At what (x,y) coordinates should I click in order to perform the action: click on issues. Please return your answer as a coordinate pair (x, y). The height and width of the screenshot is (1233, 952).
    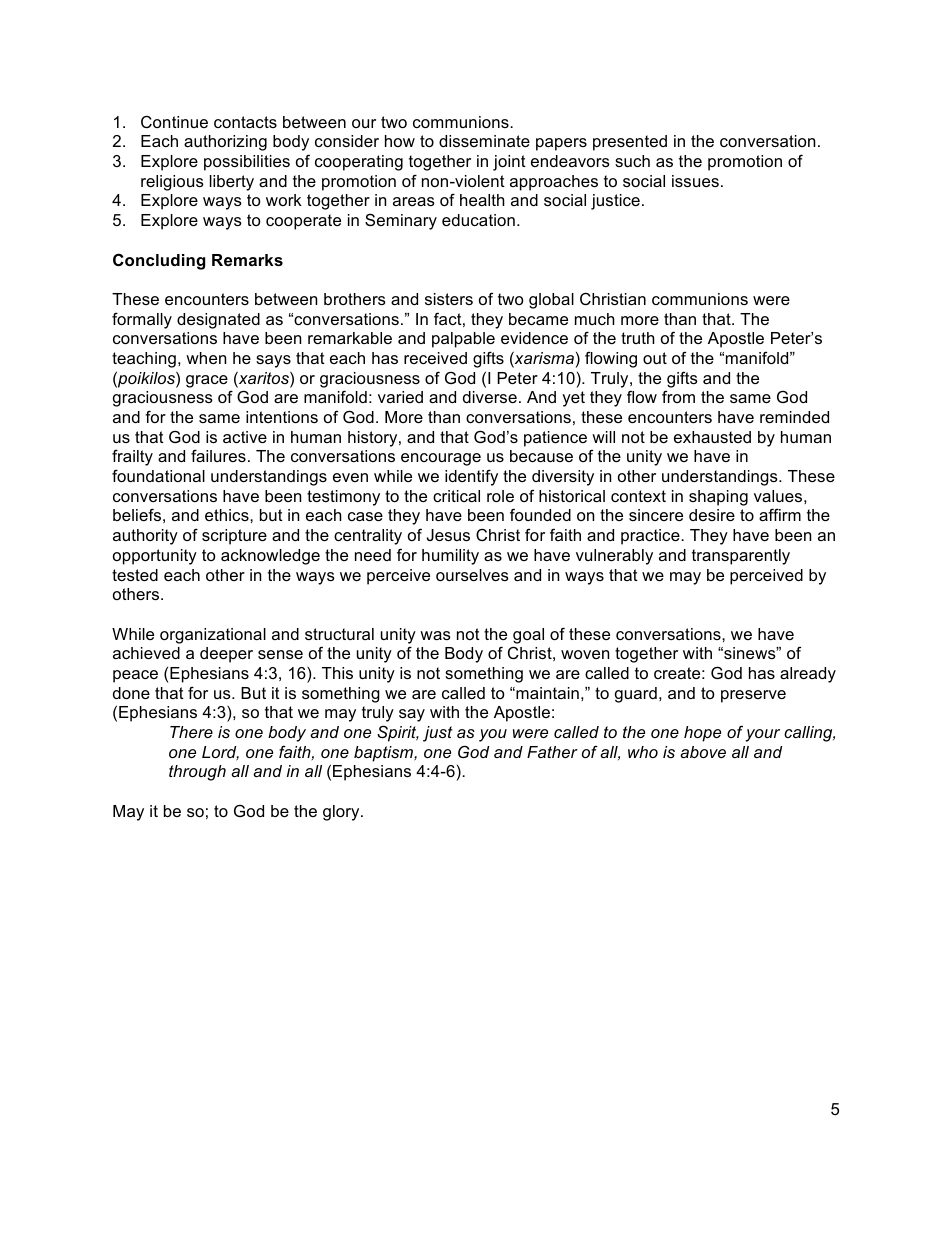
    Looking at the image, I should click on (695, 181).
